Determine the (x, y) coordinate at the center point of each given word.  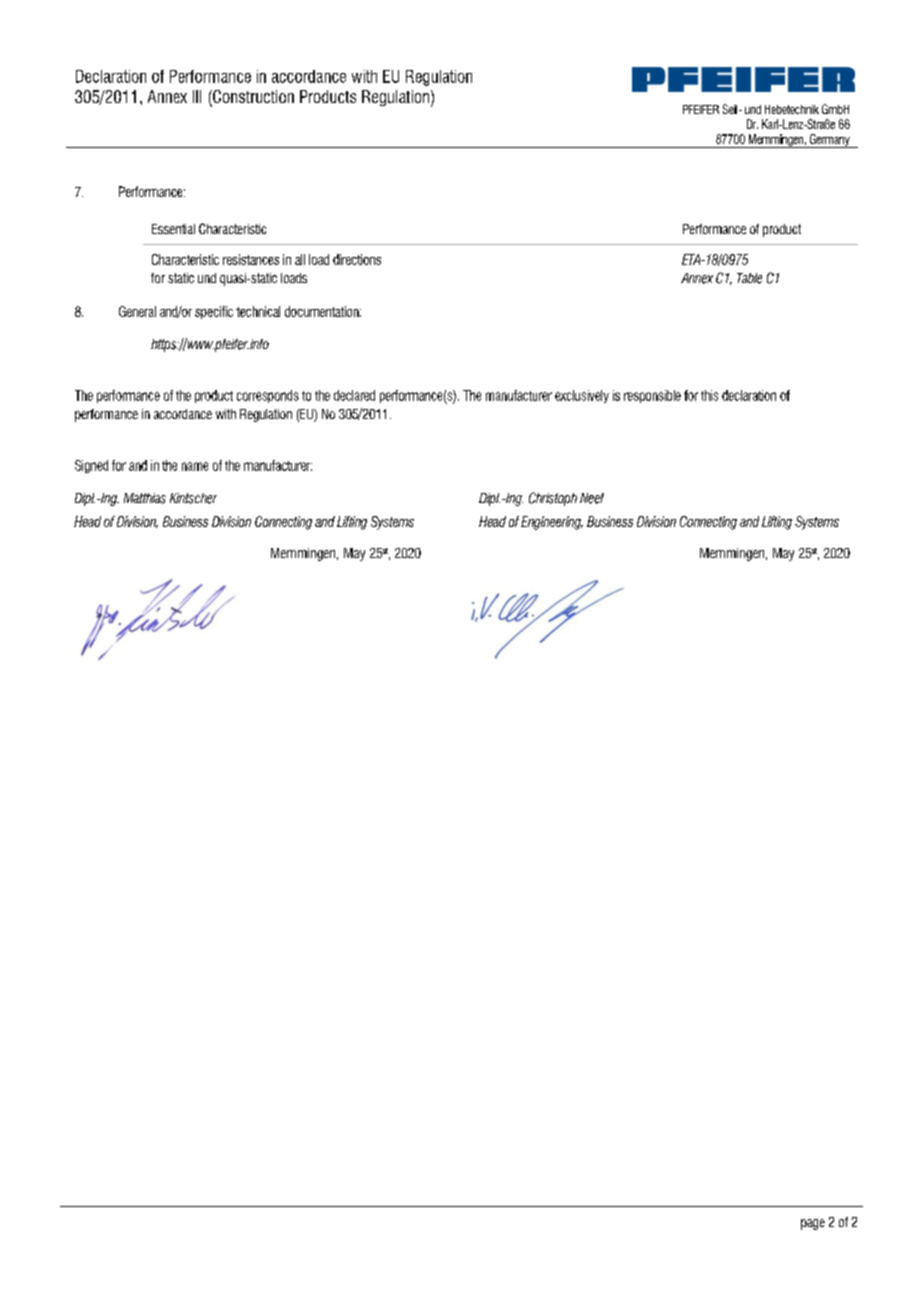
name (195, 466)
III (197, 96)
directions (357, 259)
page (813, 1224)
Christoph (553, 499)
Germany (829, 141)
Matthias (145, 498)
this (709, 395)
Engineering (552, 523)
